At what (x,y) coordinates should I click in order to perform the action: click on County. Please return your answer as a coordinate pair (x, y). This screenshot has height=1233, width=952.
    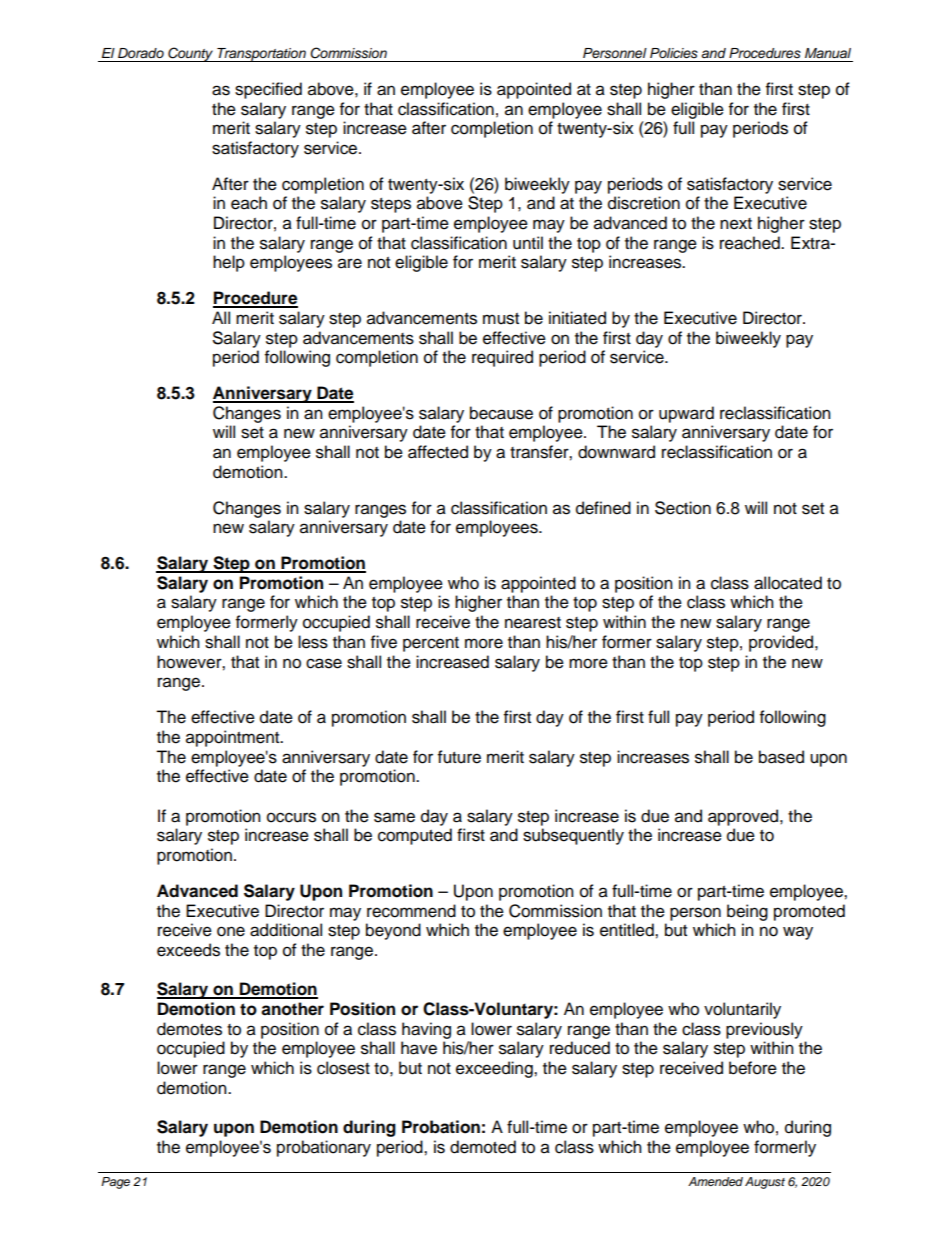
    Looking at the image, I should click on (190, 54).
